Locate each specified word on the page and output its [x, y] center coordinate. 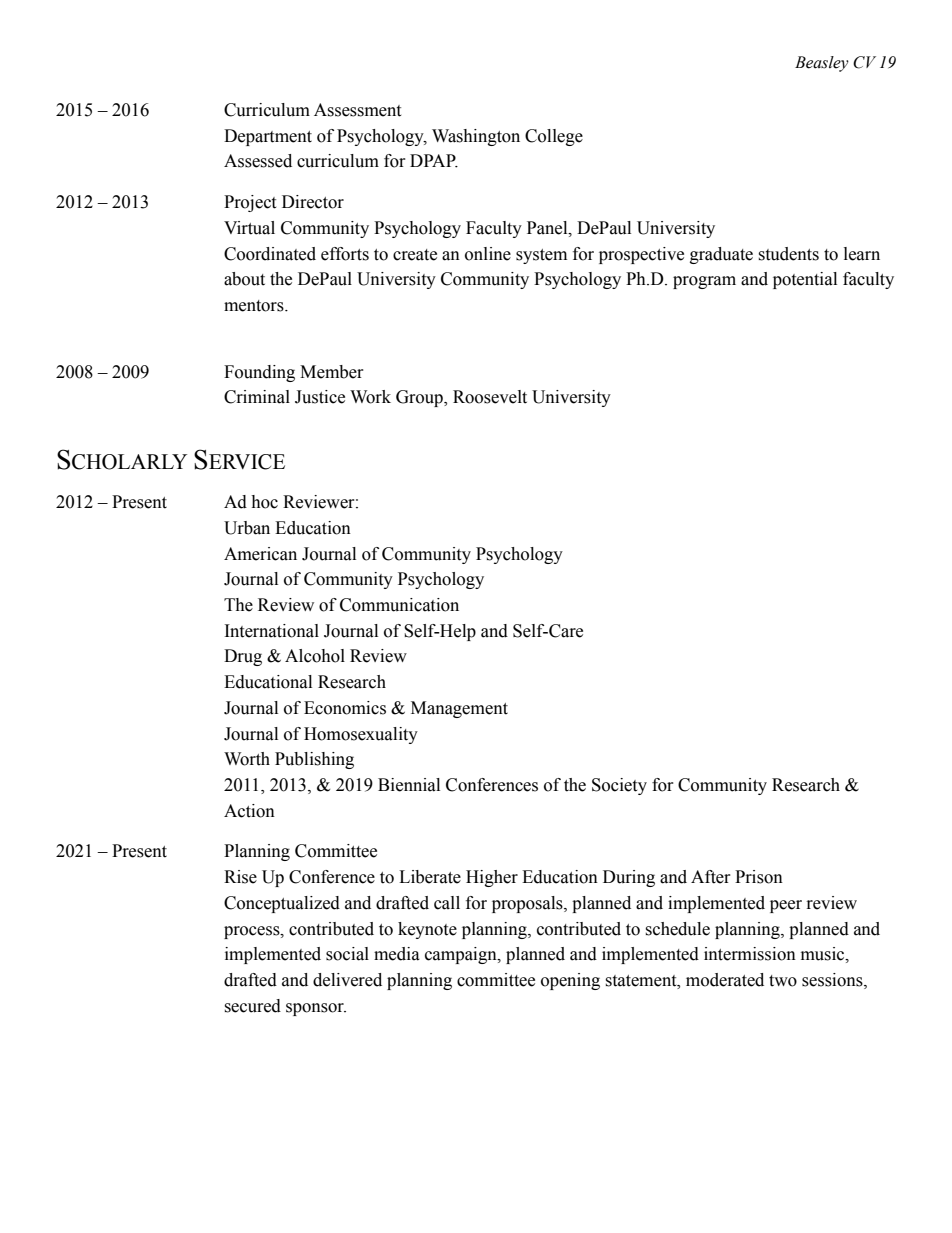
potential [805, 280]
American [260, 554]
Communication [399, 605]
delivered [347, 980]
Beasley [822, 64]
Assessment [357, 110]
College [554, 137]
